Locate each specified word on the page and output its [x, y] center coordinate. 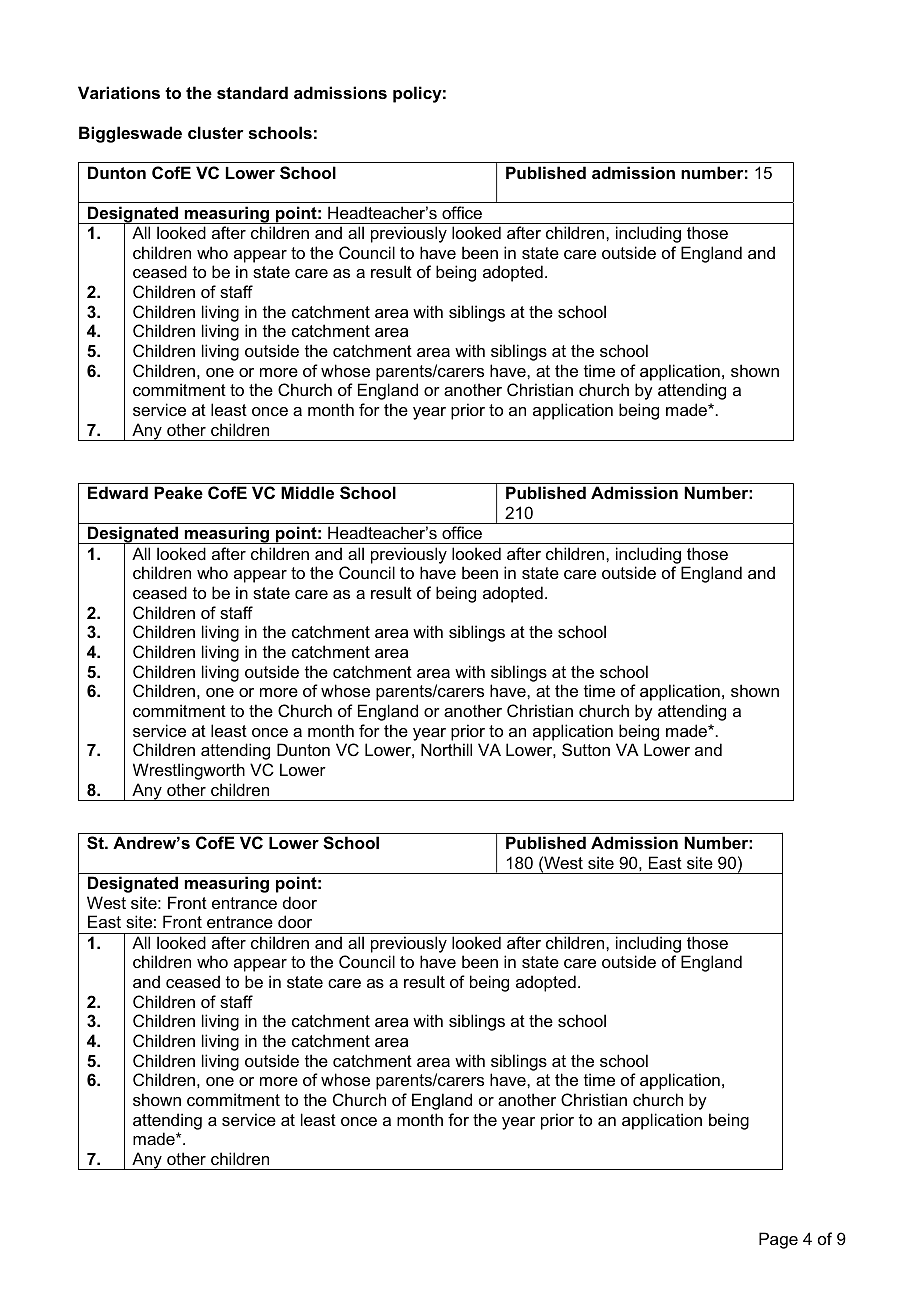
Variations [119, 92]
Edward [118, 492]
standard [252, 92]
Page [778, 1240]
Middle [307, 492]
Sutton [586, 749]
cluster [216, 132]
